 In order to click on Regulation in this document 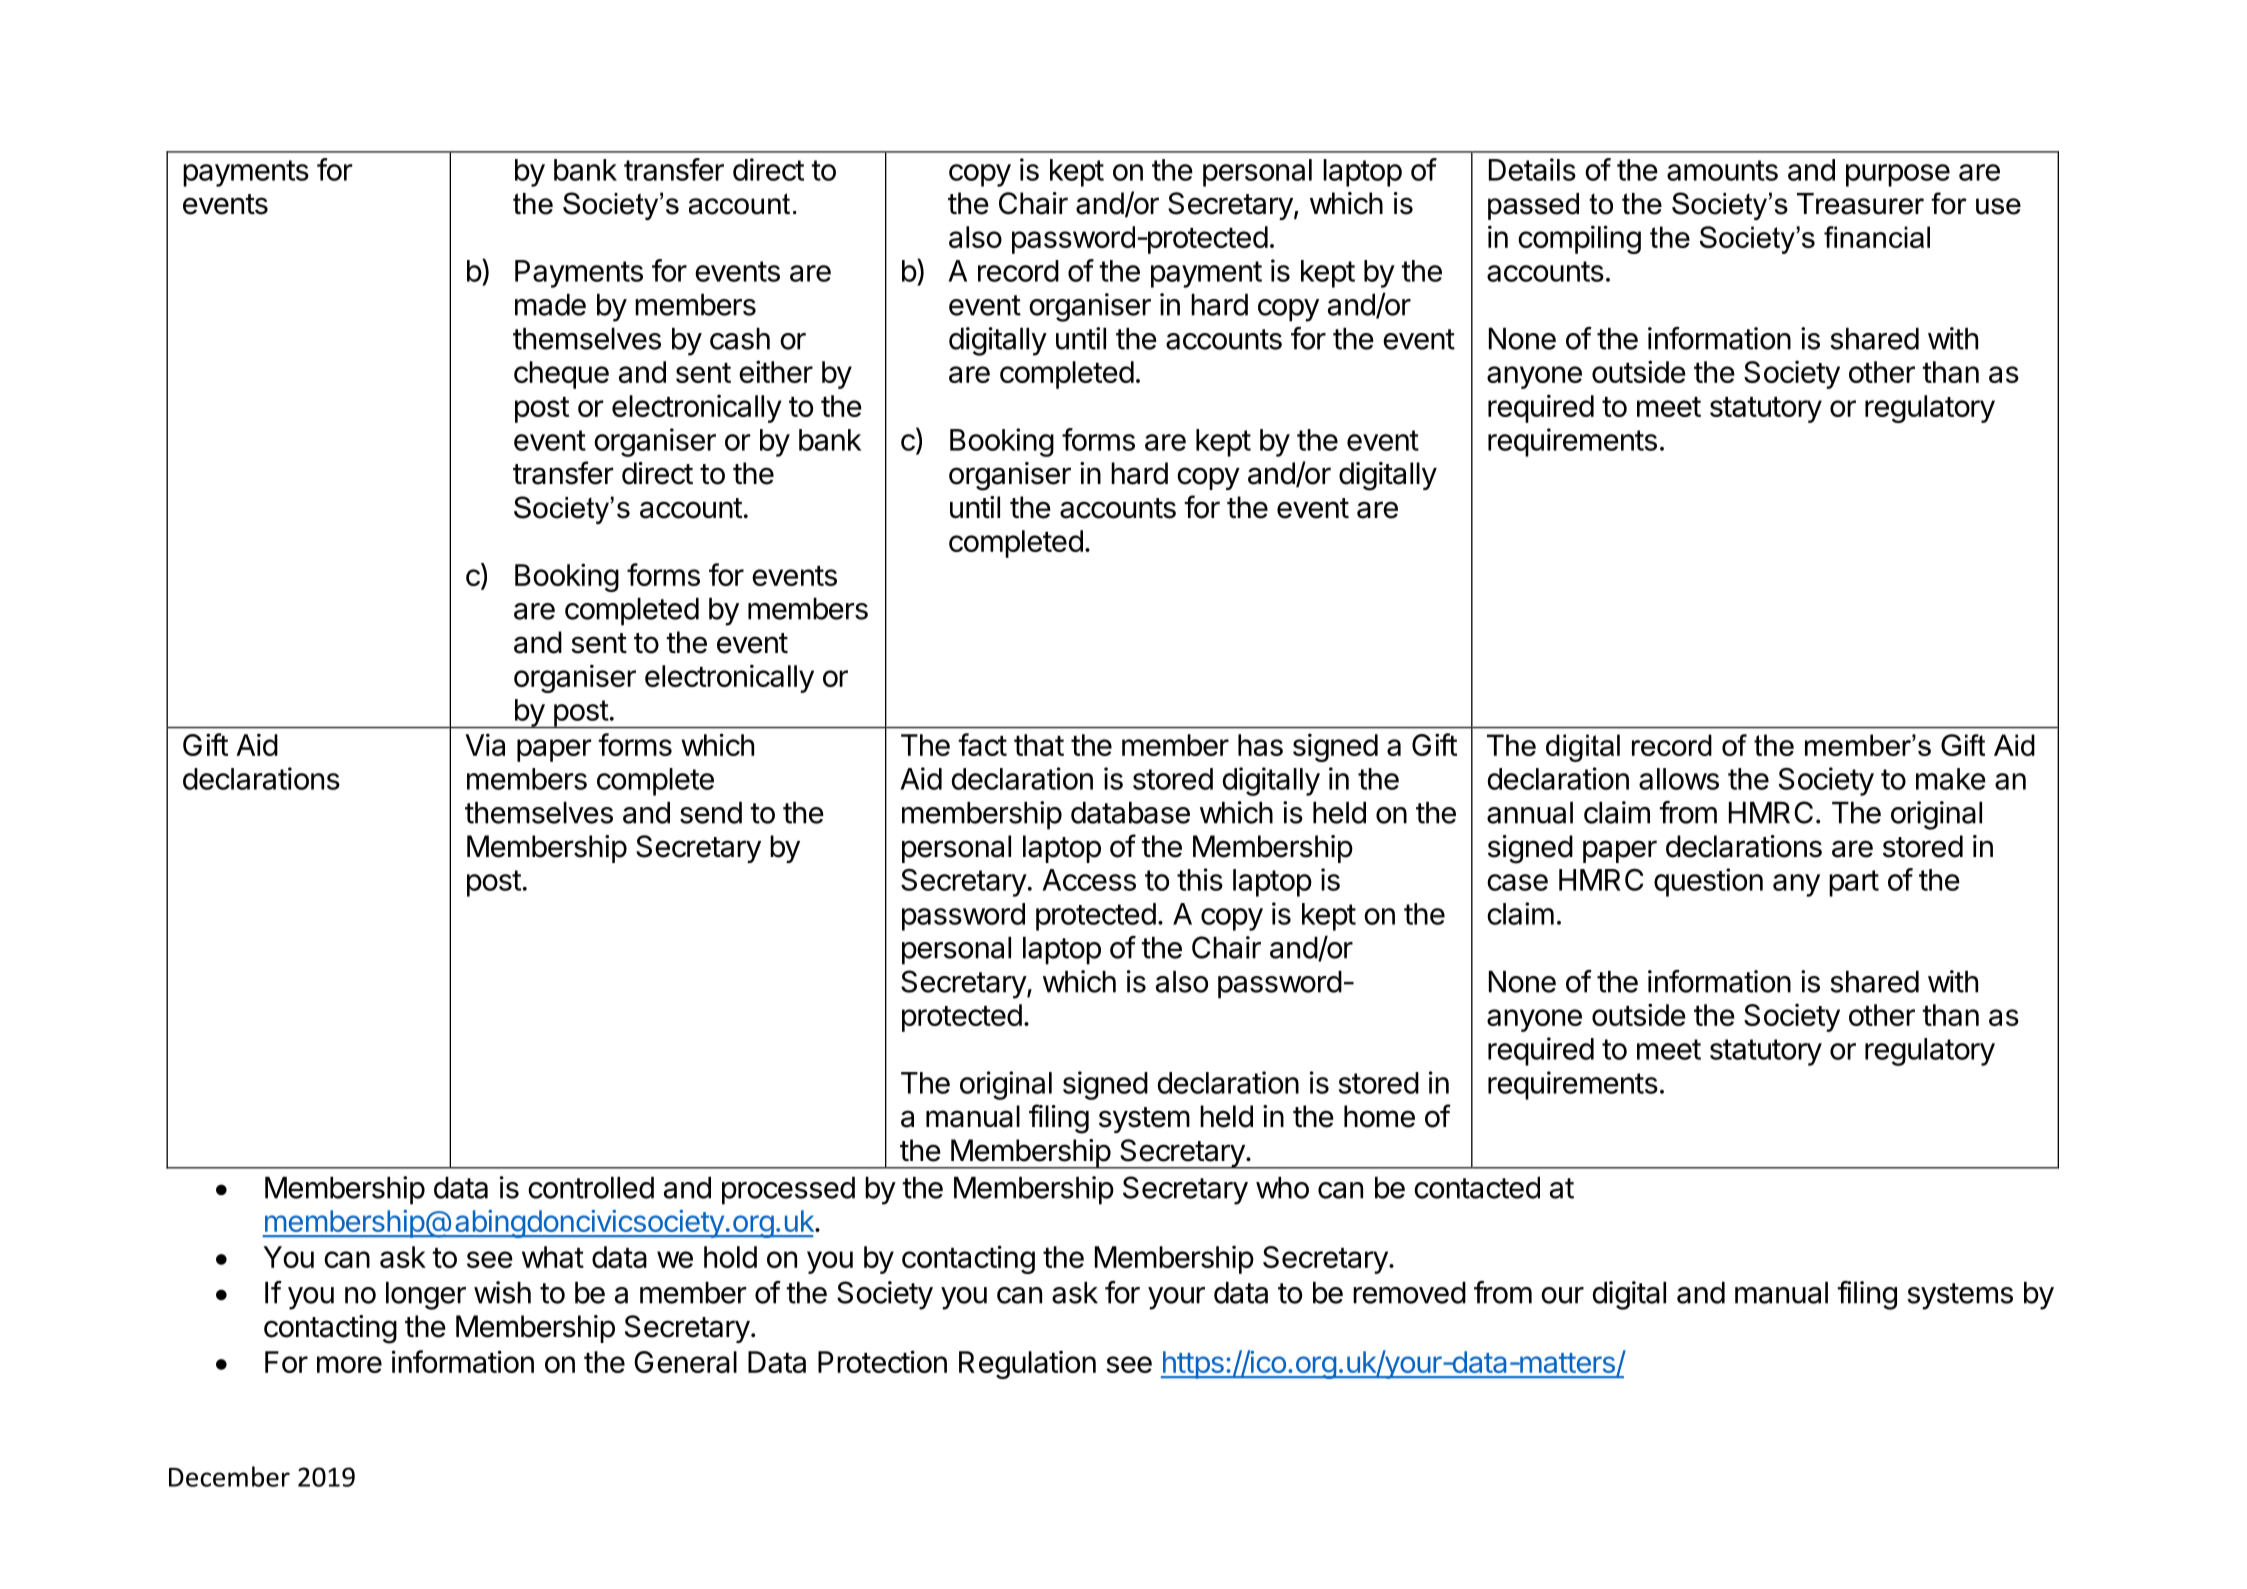, I will do `click(1027, 1364)`.
